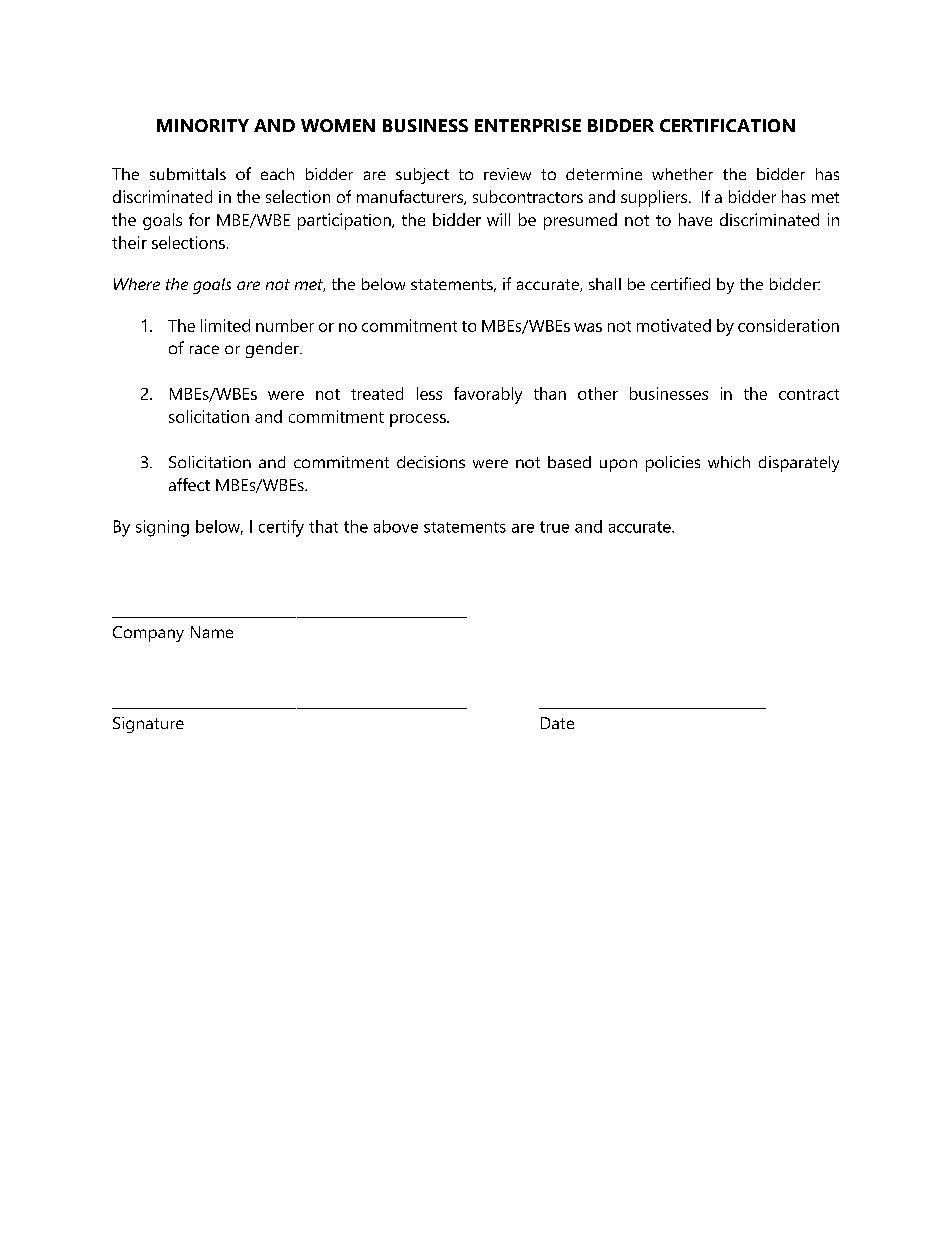 Image resolution: width=952 pixels, height=1233 pixels. I want to click on true, so click(554, 527).
